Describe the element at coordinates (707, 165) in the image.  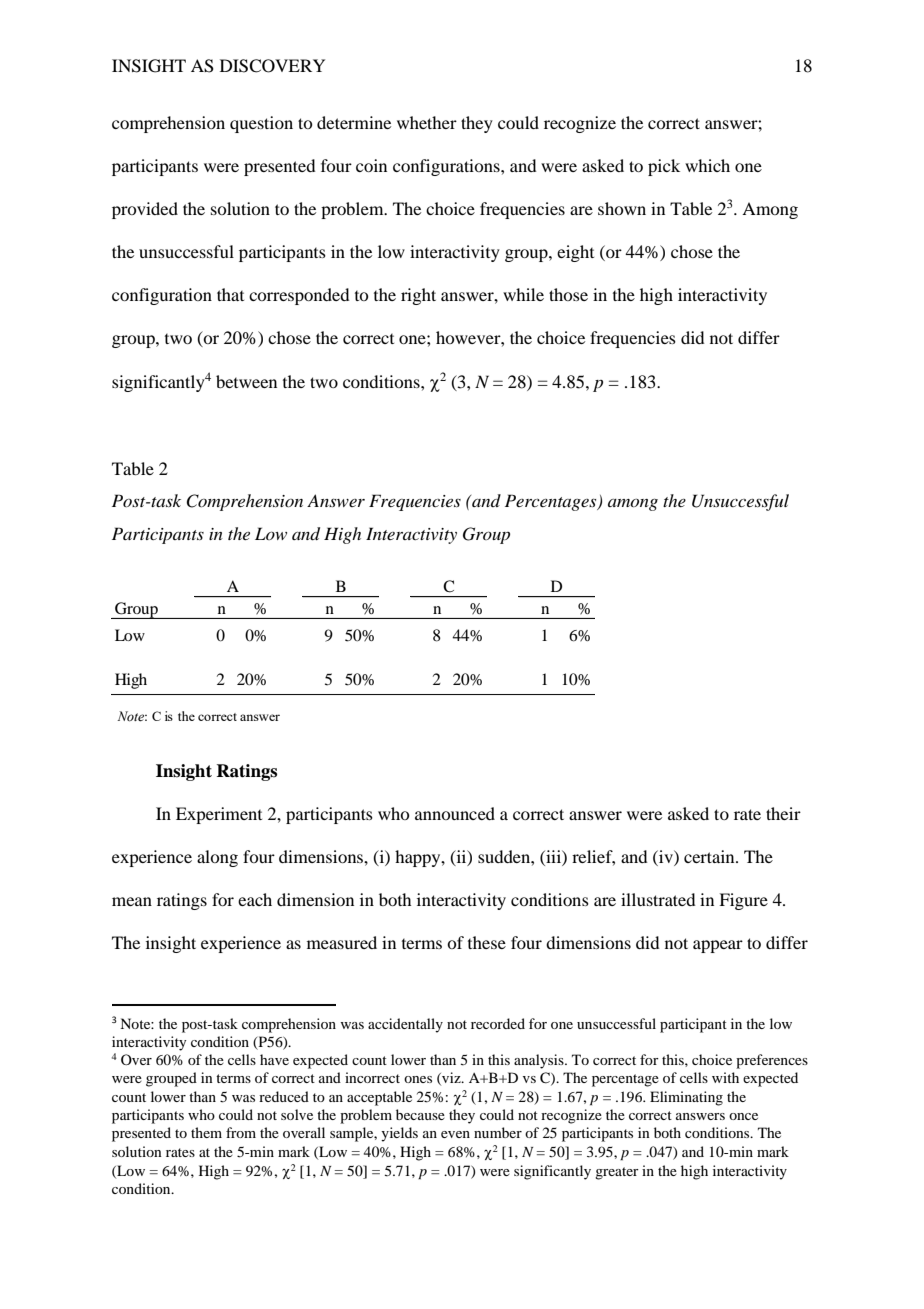
I see `which` at that location.
